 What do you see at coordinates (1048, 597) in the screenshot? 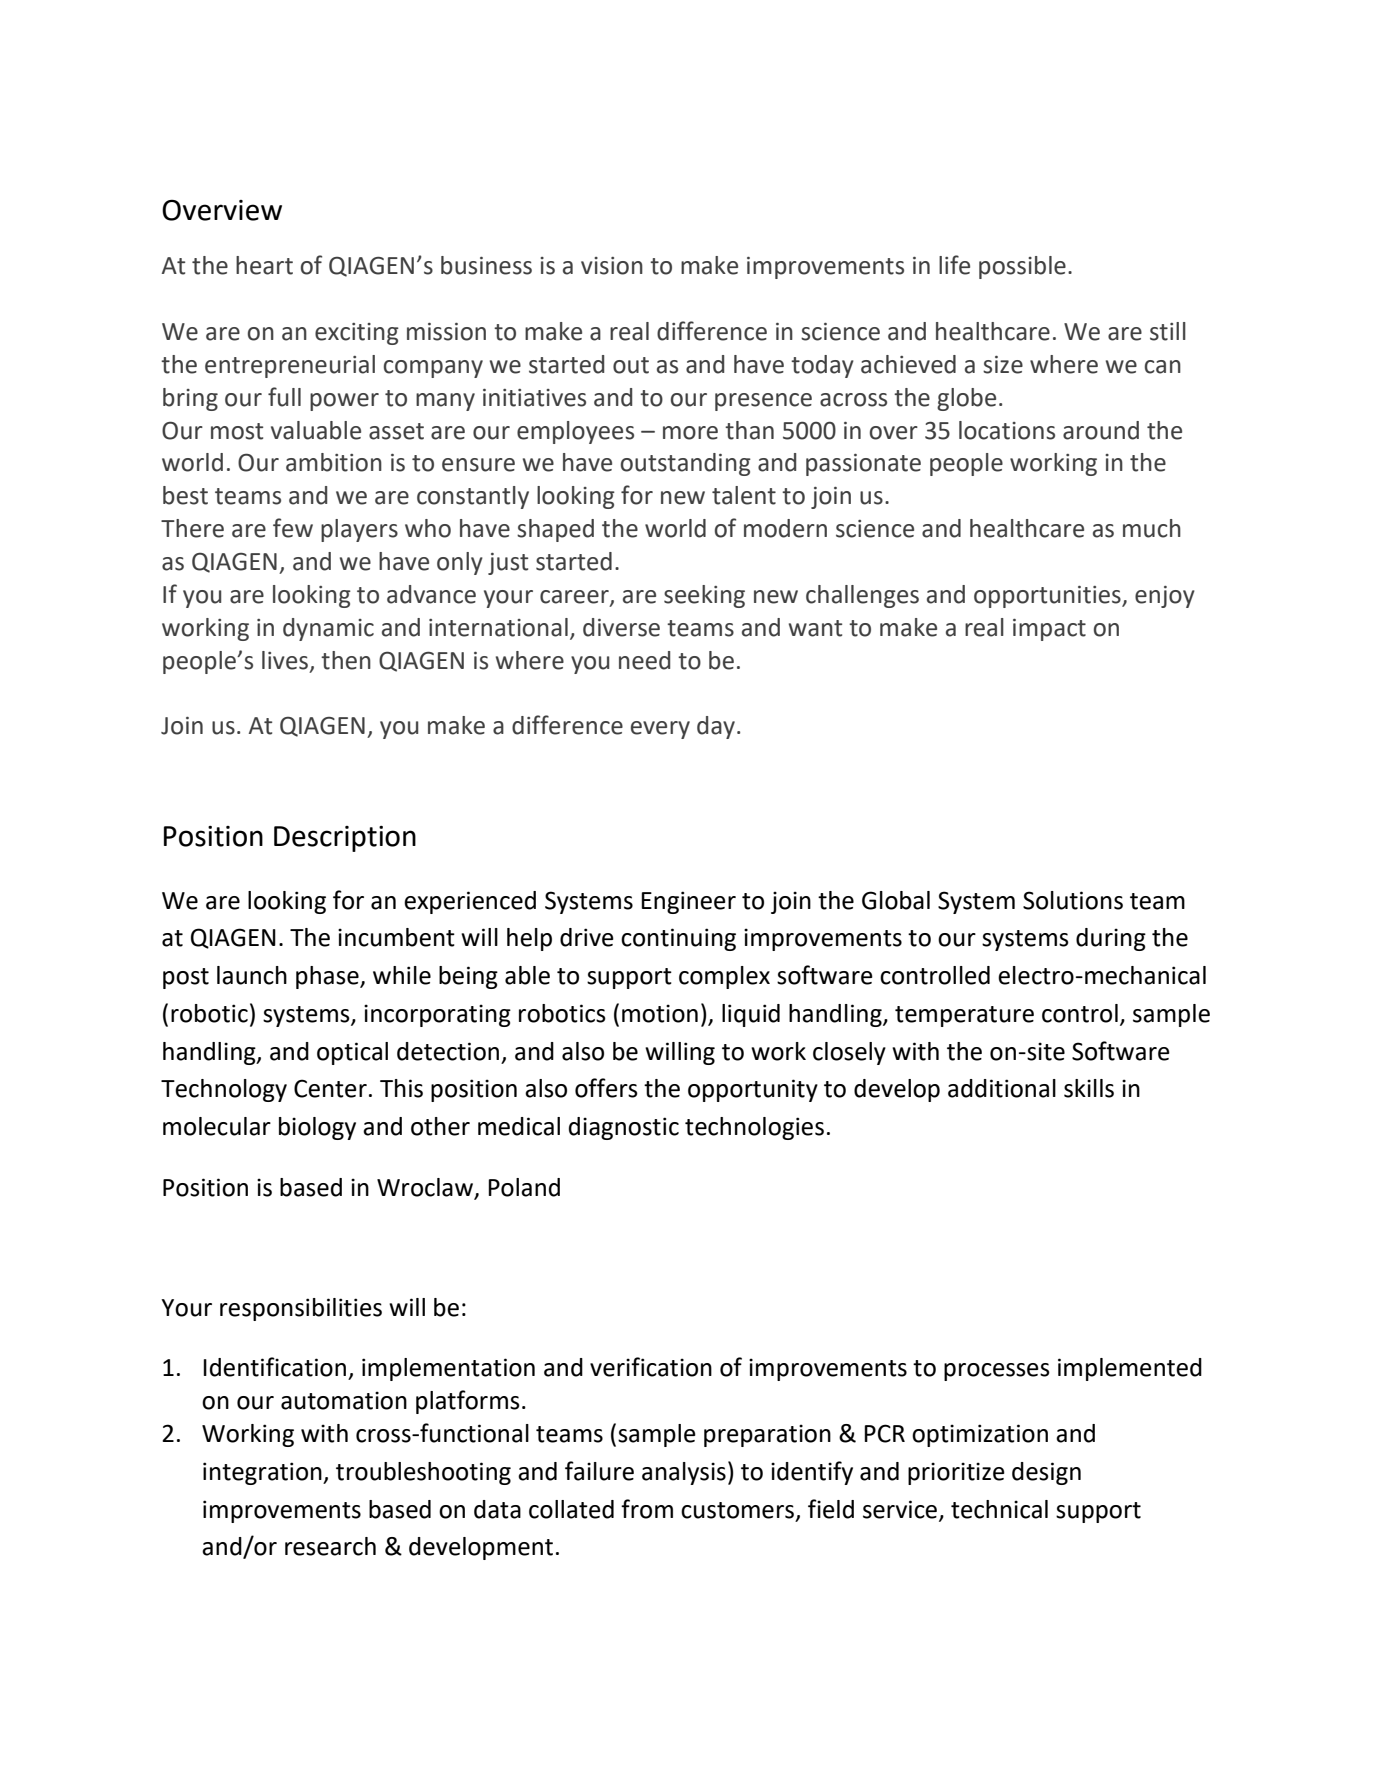
I see `opportunities` at bounding box center [1048, 597].
